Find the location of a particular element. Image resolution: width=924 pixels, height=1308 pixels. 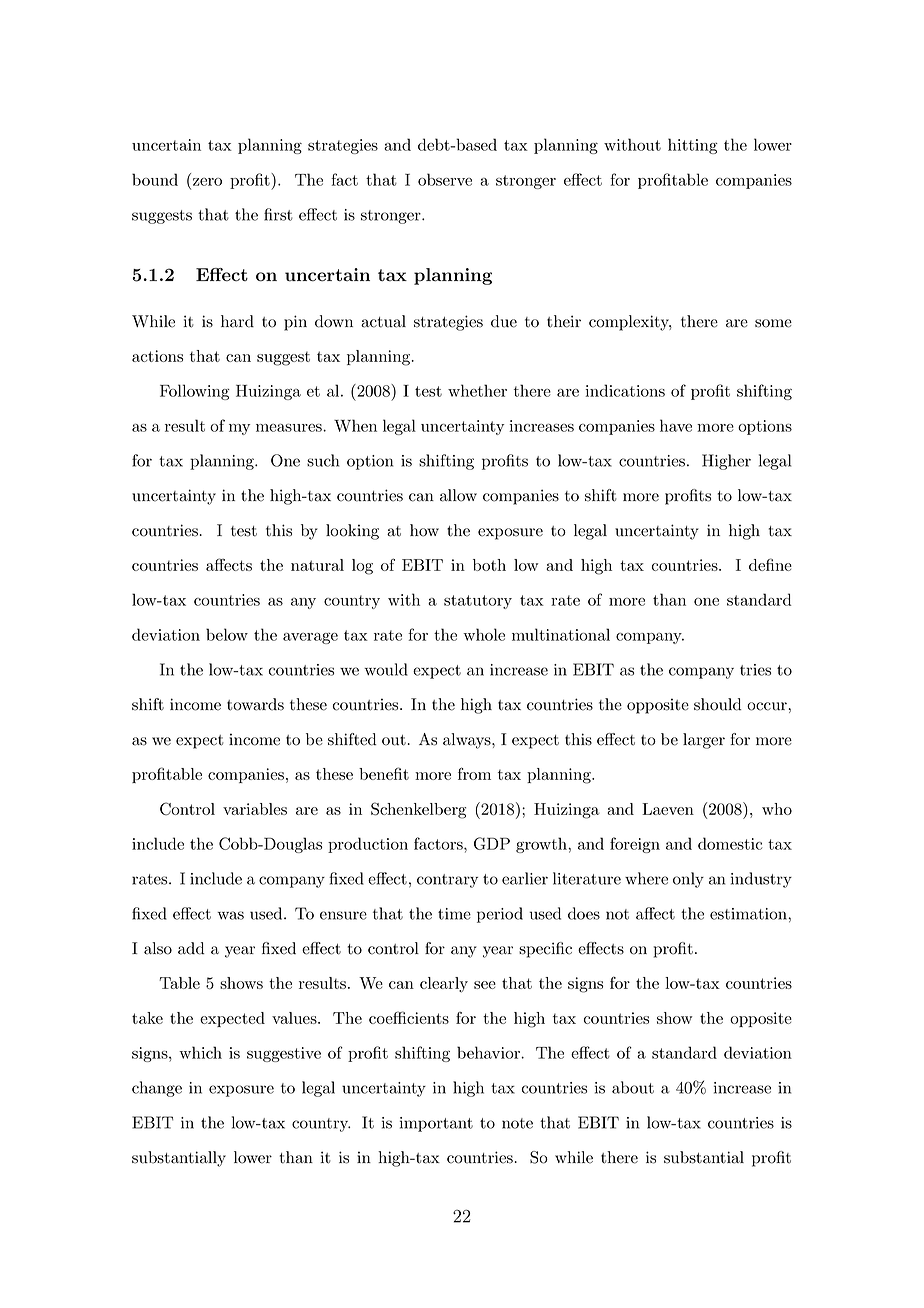

measures is located at coordinates (290, 428).
